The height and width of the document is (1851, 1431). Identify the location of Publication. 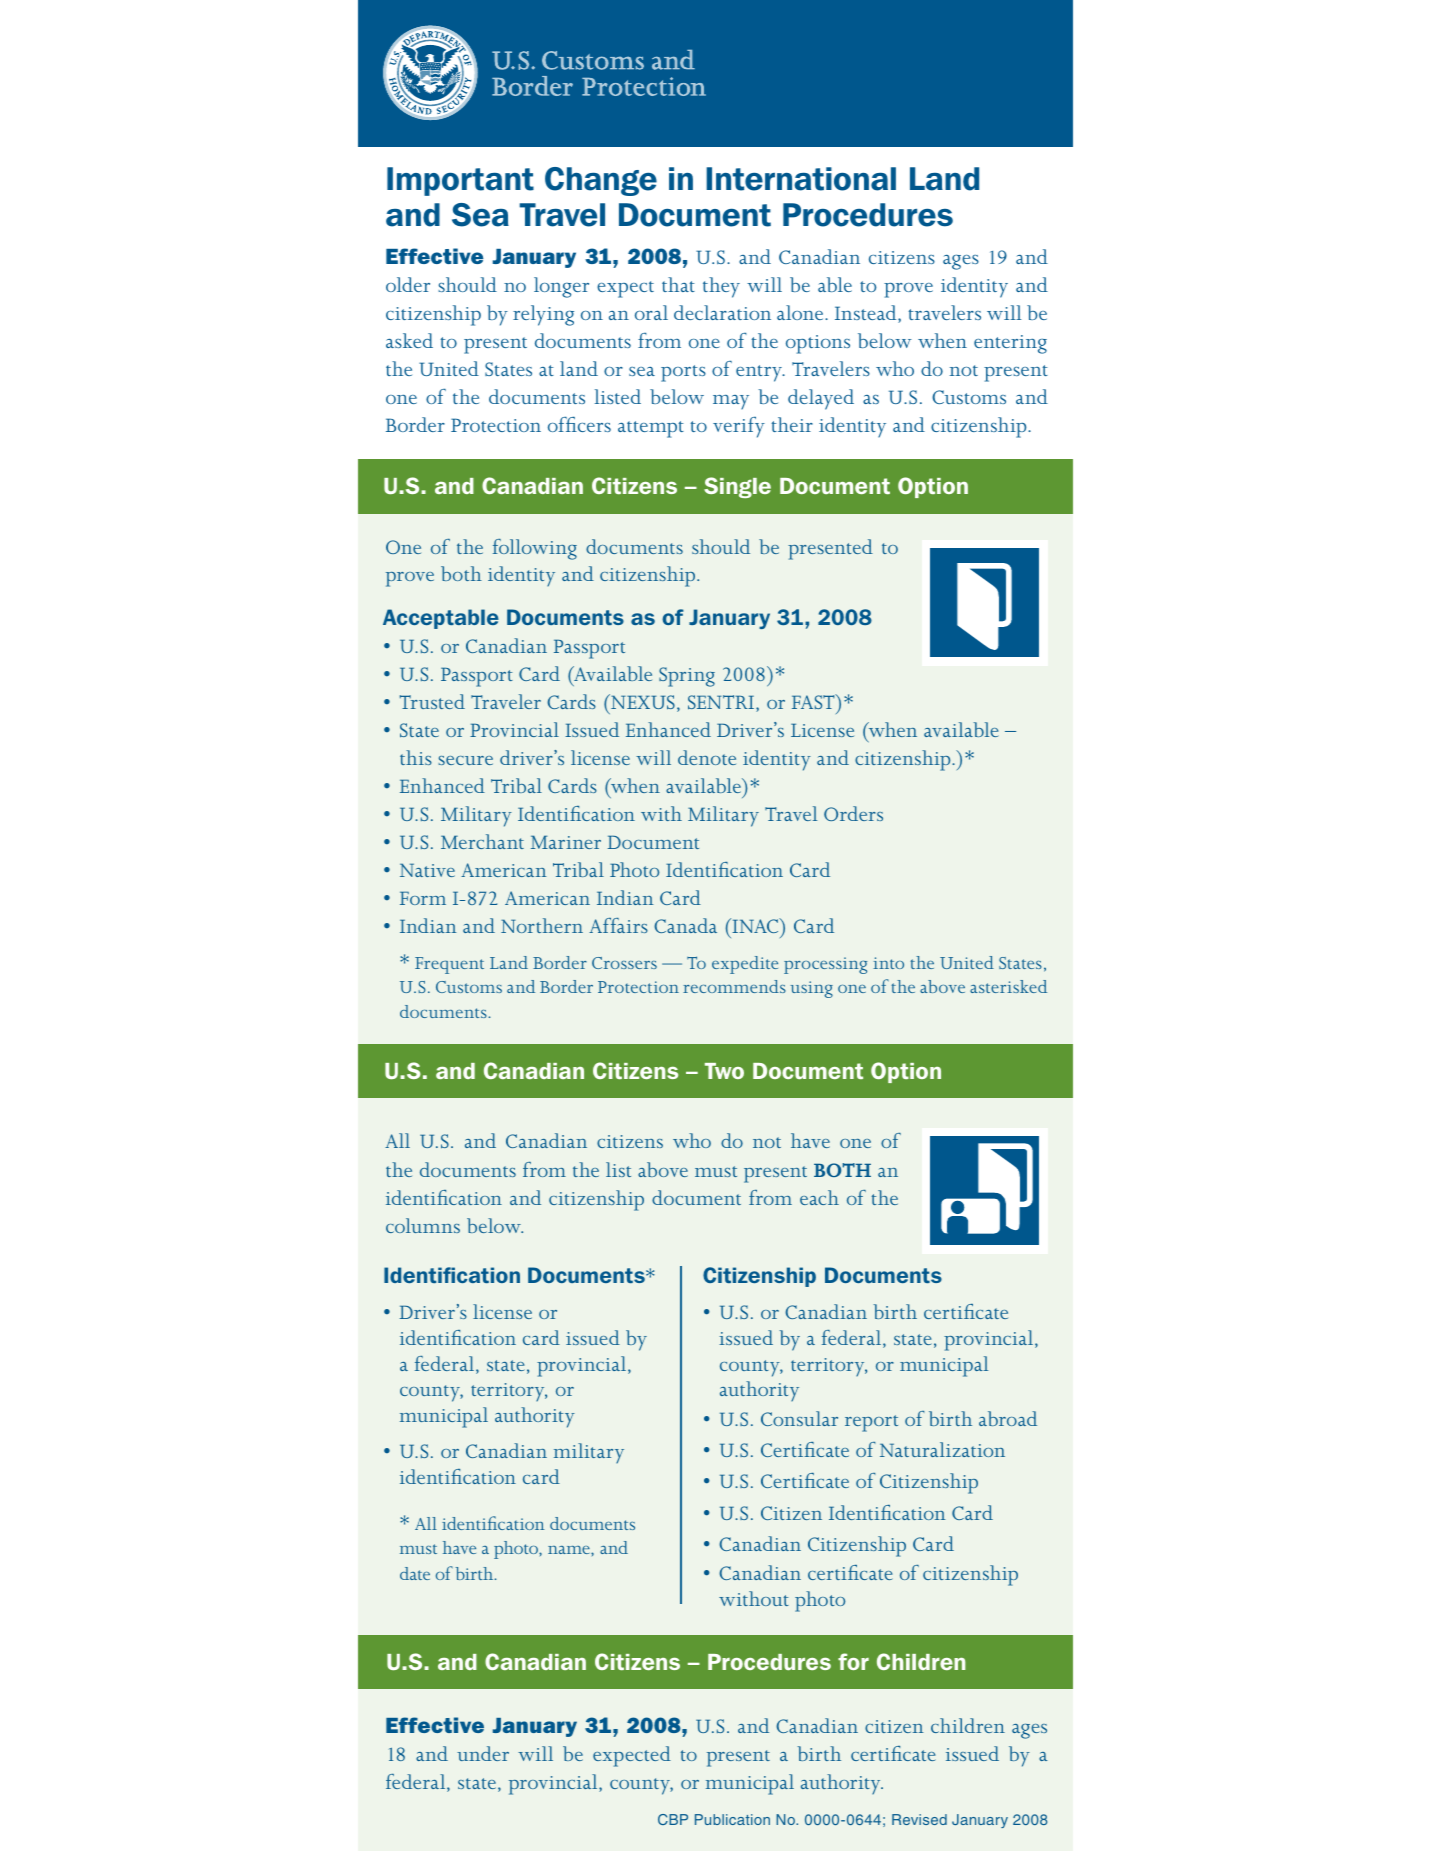
(732, 1819).
